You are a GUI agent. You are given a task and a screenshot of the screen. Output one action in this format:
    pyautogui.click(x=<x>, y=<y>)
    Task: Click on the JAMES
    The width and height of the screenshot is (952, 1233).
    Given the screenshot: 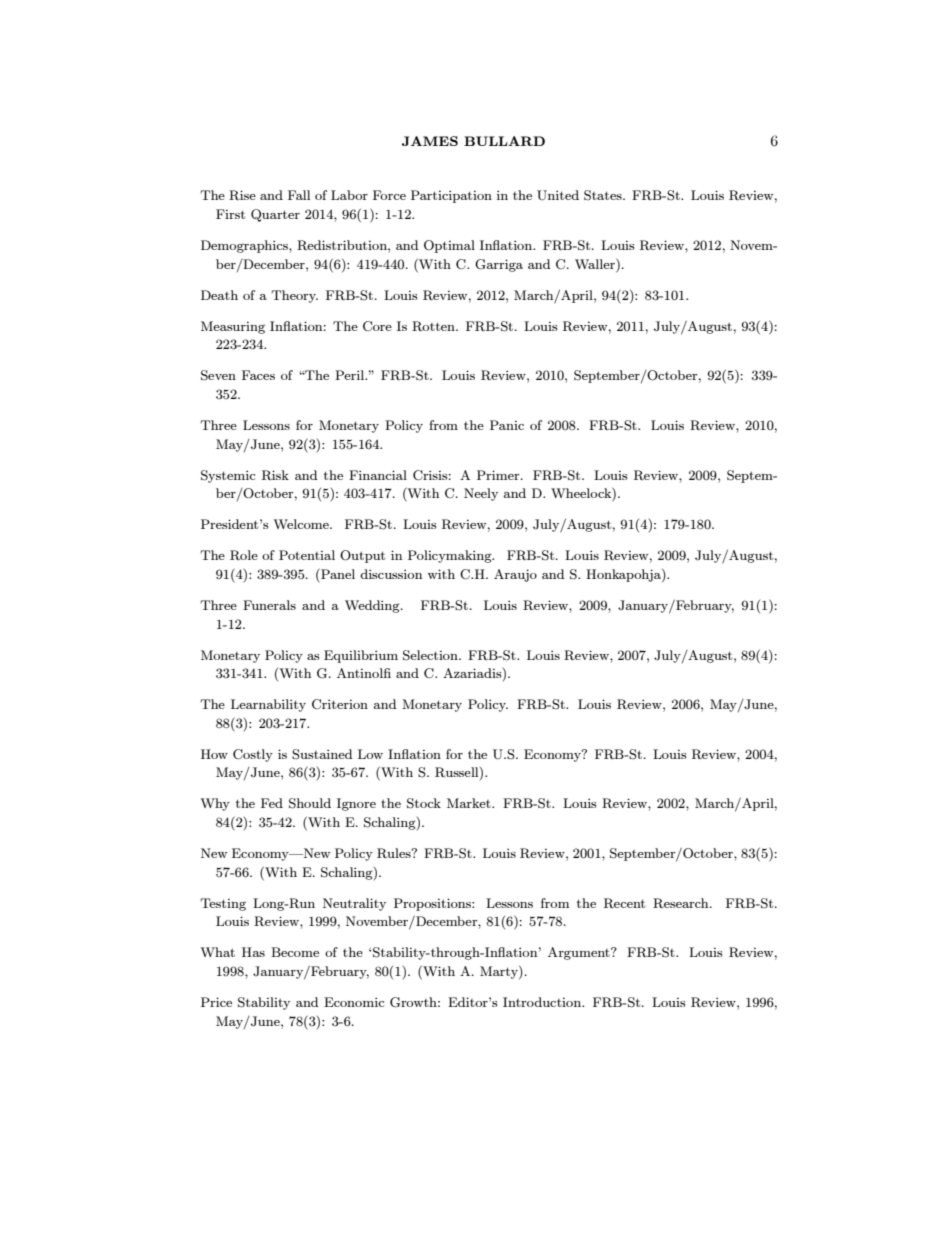 What is the action you would take?
    pyautogui.click(x=430, y=141)
